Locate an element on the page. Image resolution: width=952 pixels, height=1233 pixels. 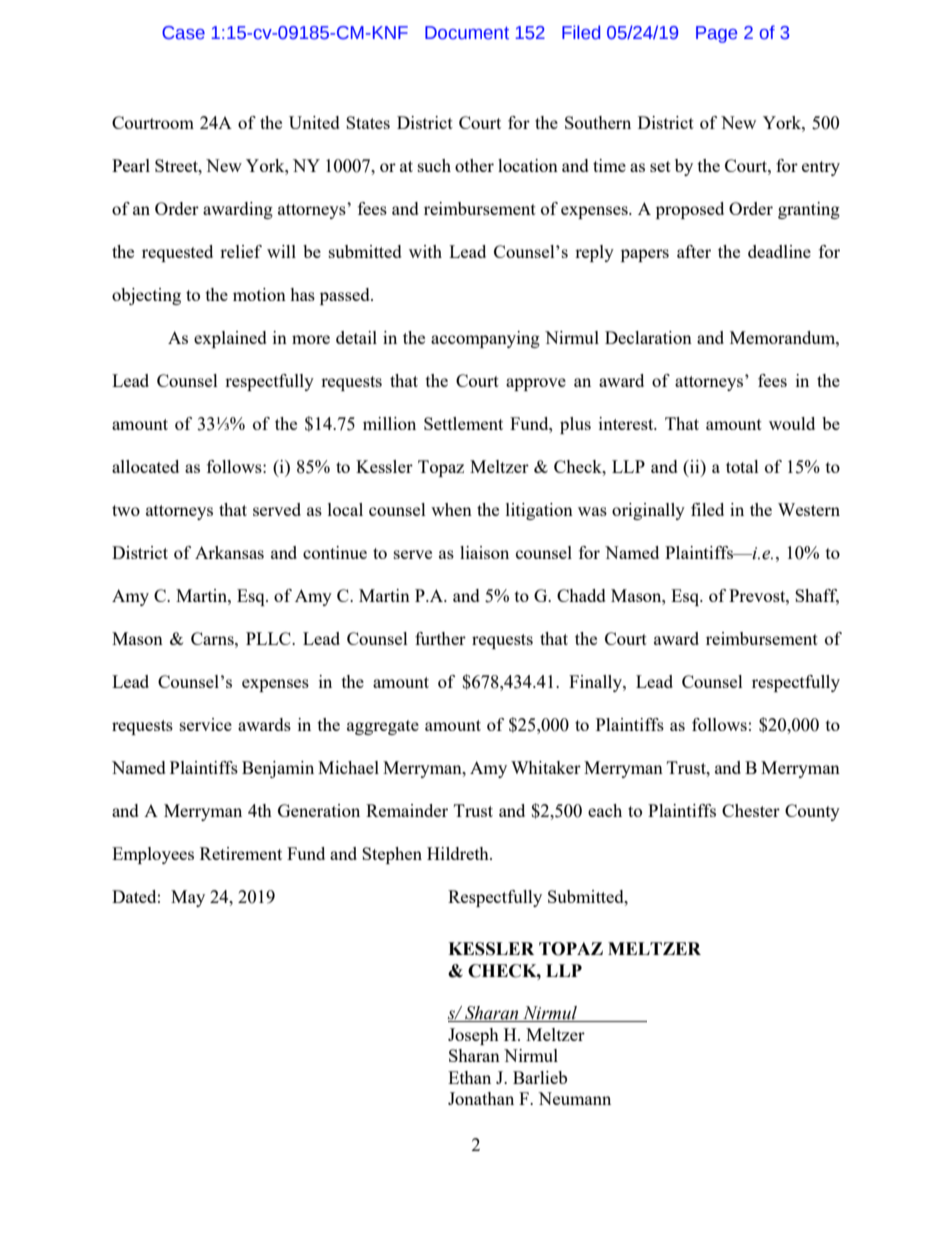
Settlement is located at coordinates (463, 423).
